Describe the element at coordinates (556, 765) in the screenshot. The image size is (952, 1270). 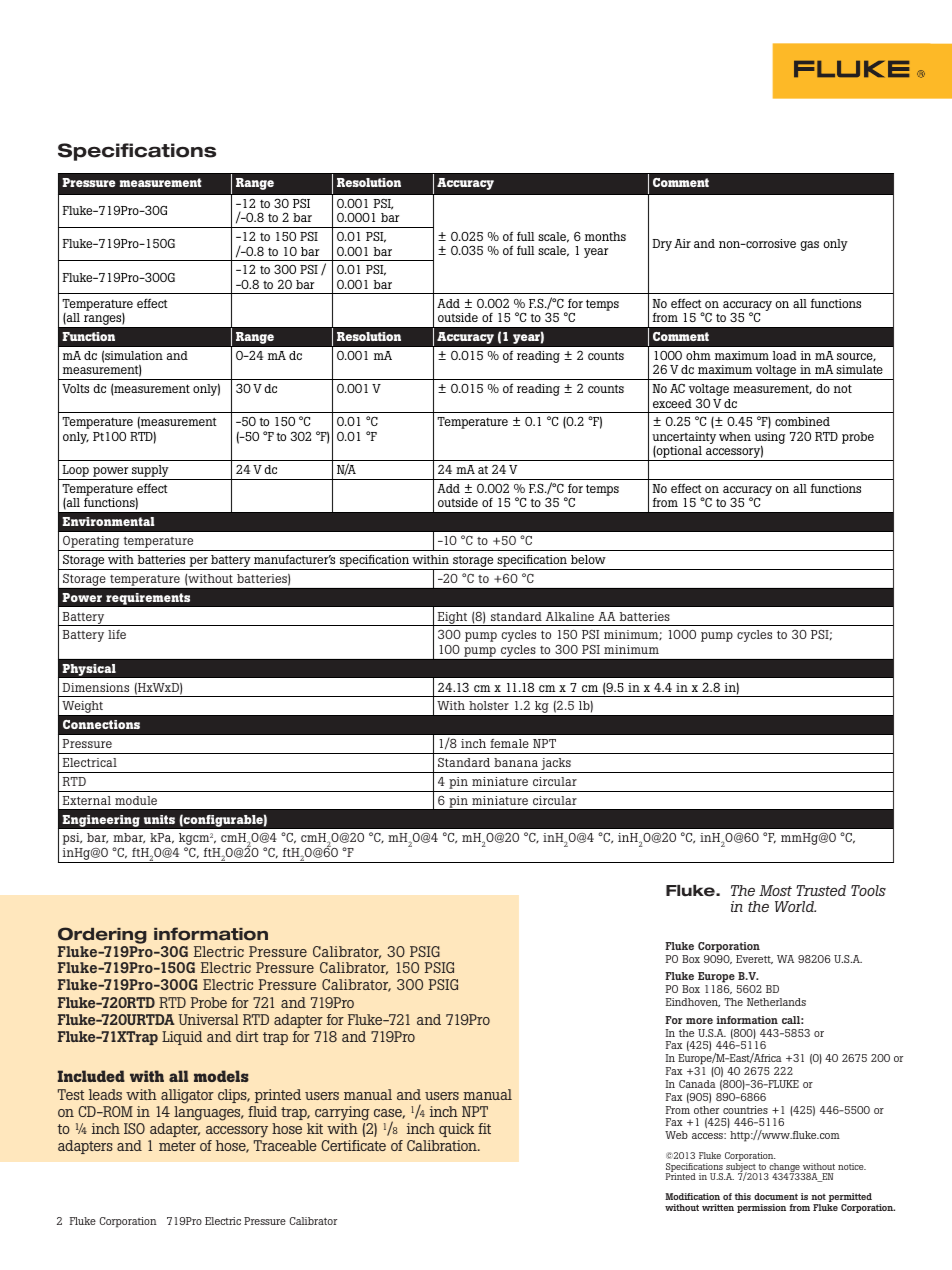
I see `jacks` at that location.
